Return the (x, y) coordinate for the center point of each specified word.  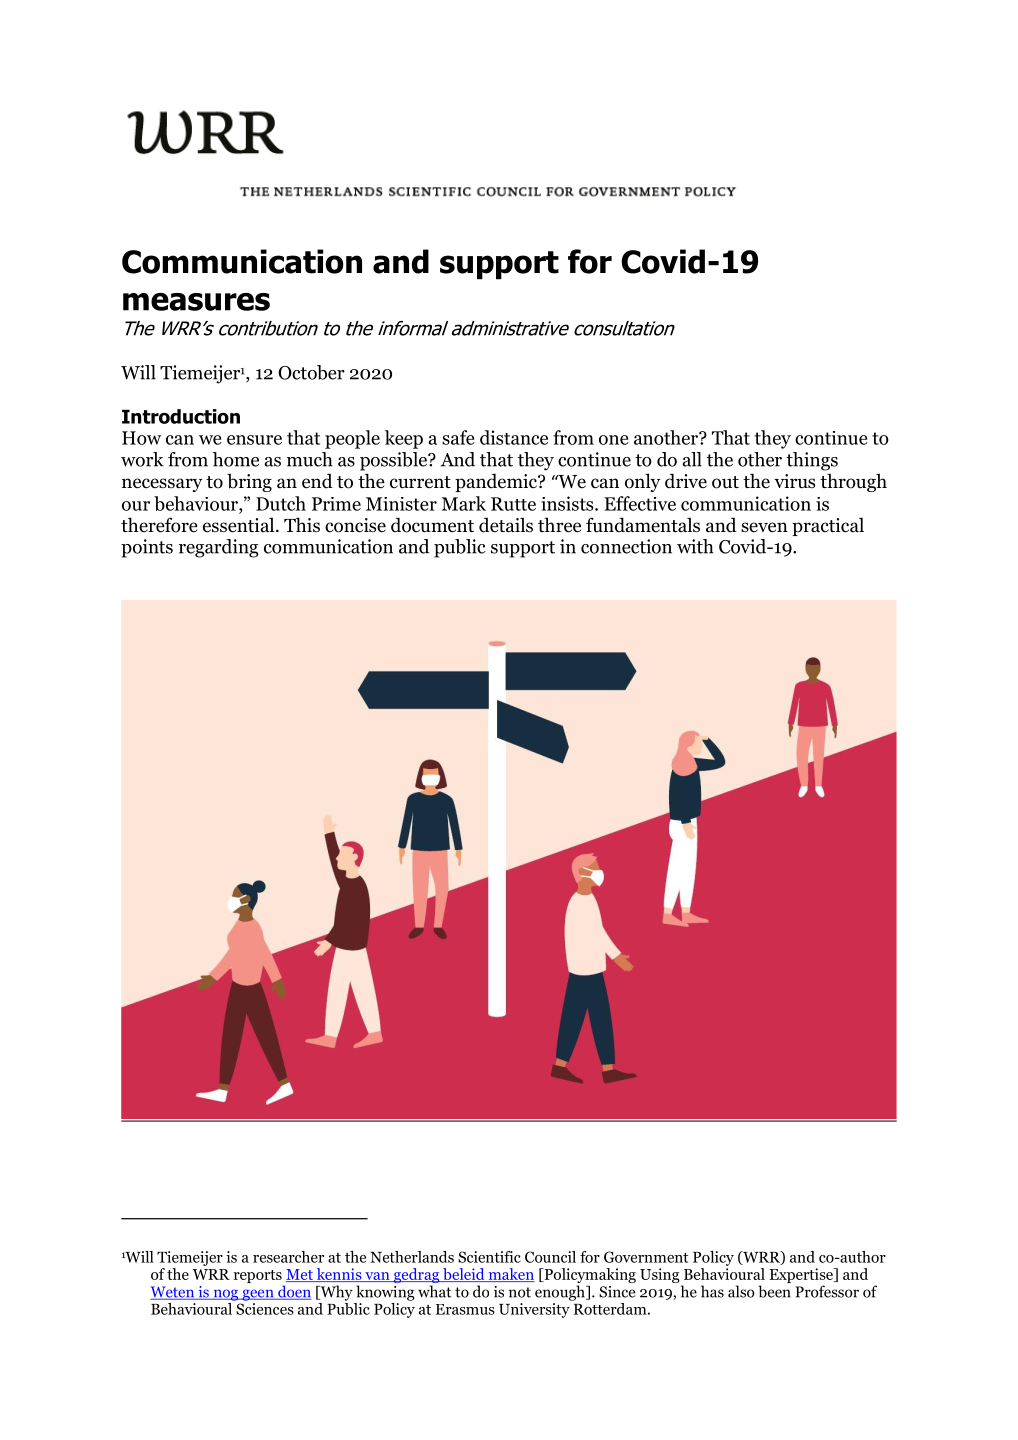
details (506, 525)
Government (646, 1257)
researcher (288, 1257)
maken (510, 1275)
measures (196, 302)
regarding (219, 548)
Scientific (489, 1257)
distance (514, 437)
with (695, 546)
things (812, 461)
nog (225, 1295)
